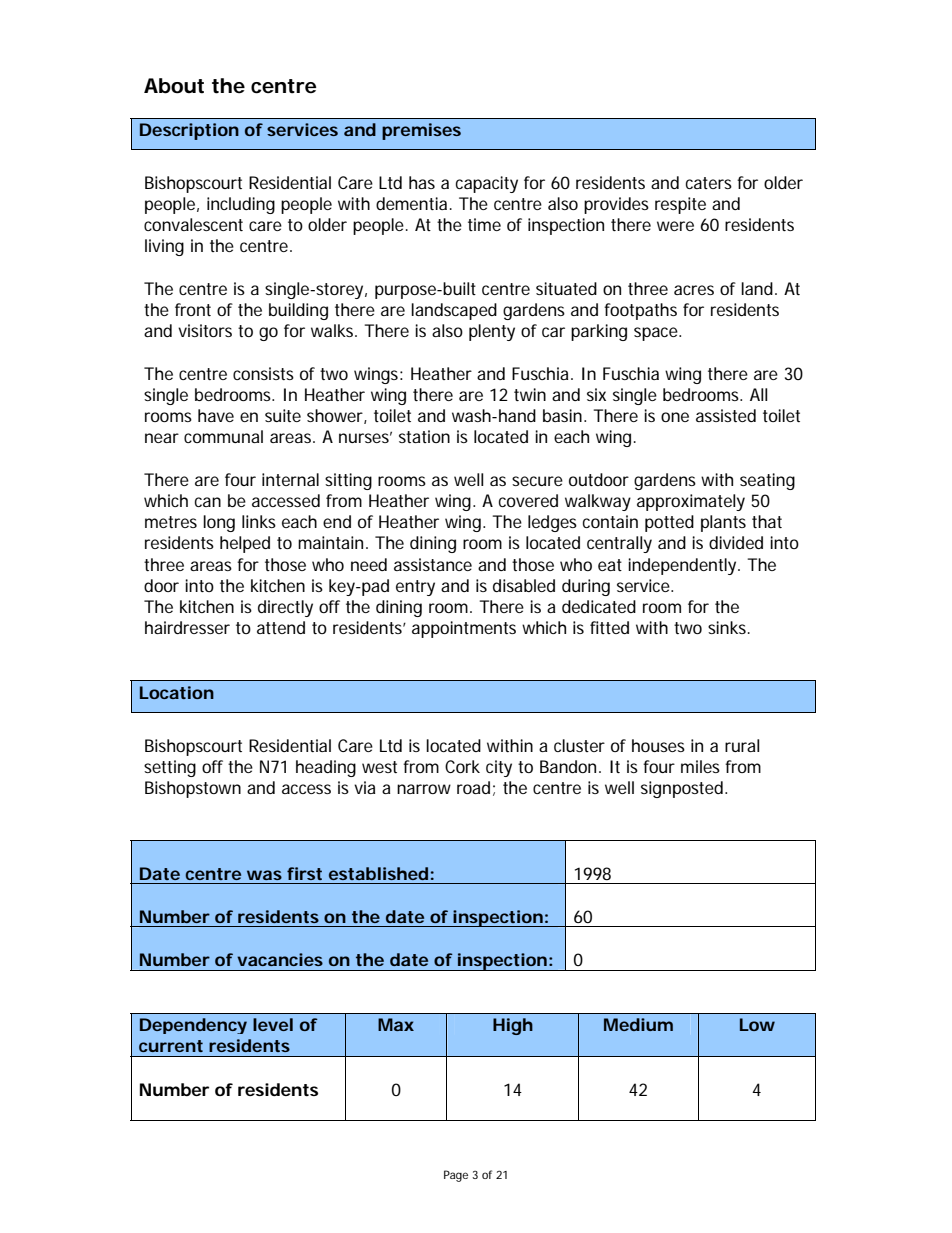 The width and height of the screenshot is (952, 1233). I want to click on caters, so click(709, 183).
